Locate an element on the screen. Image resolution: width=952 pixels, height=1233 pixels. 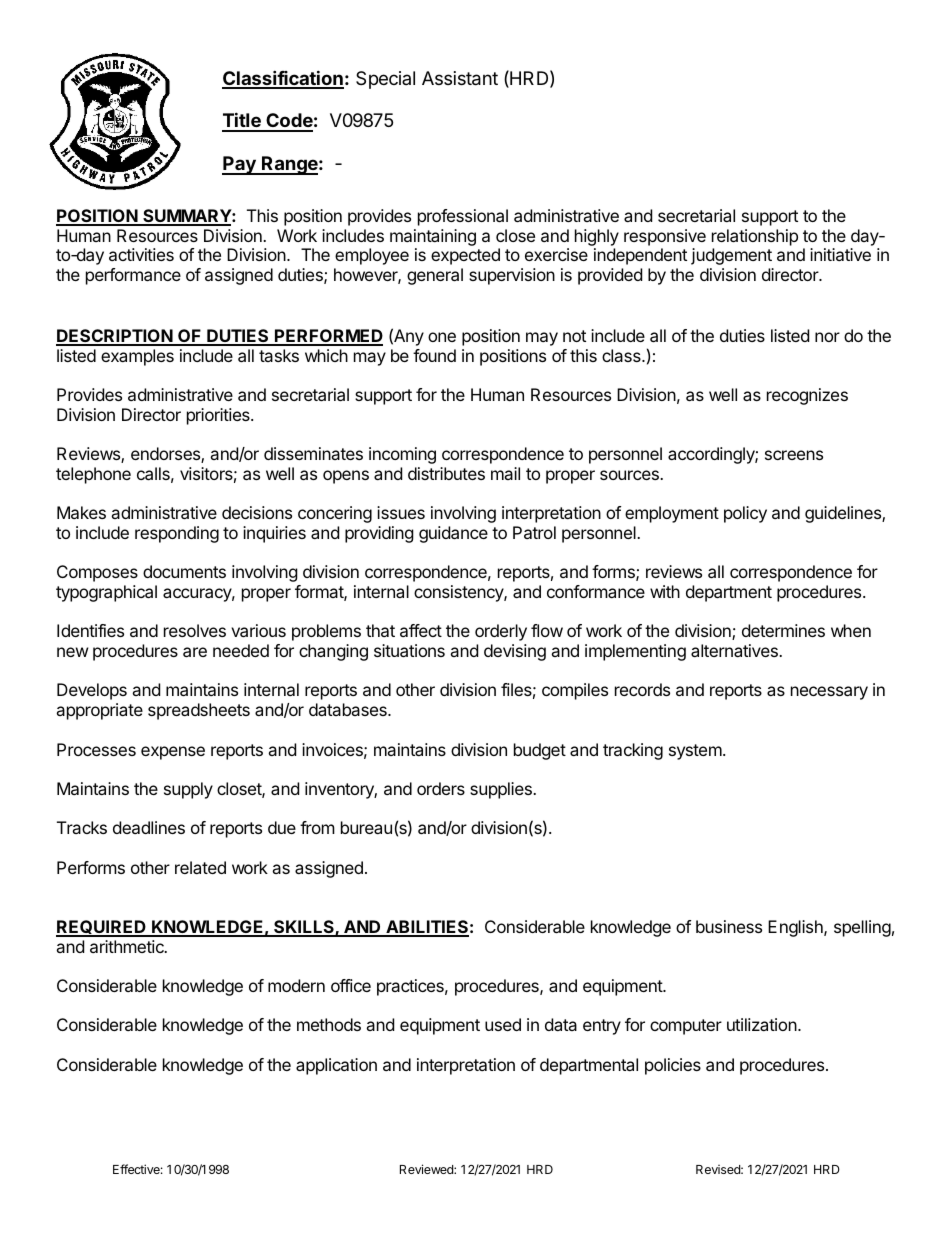
relationship is located at coordinates (755, 237).
